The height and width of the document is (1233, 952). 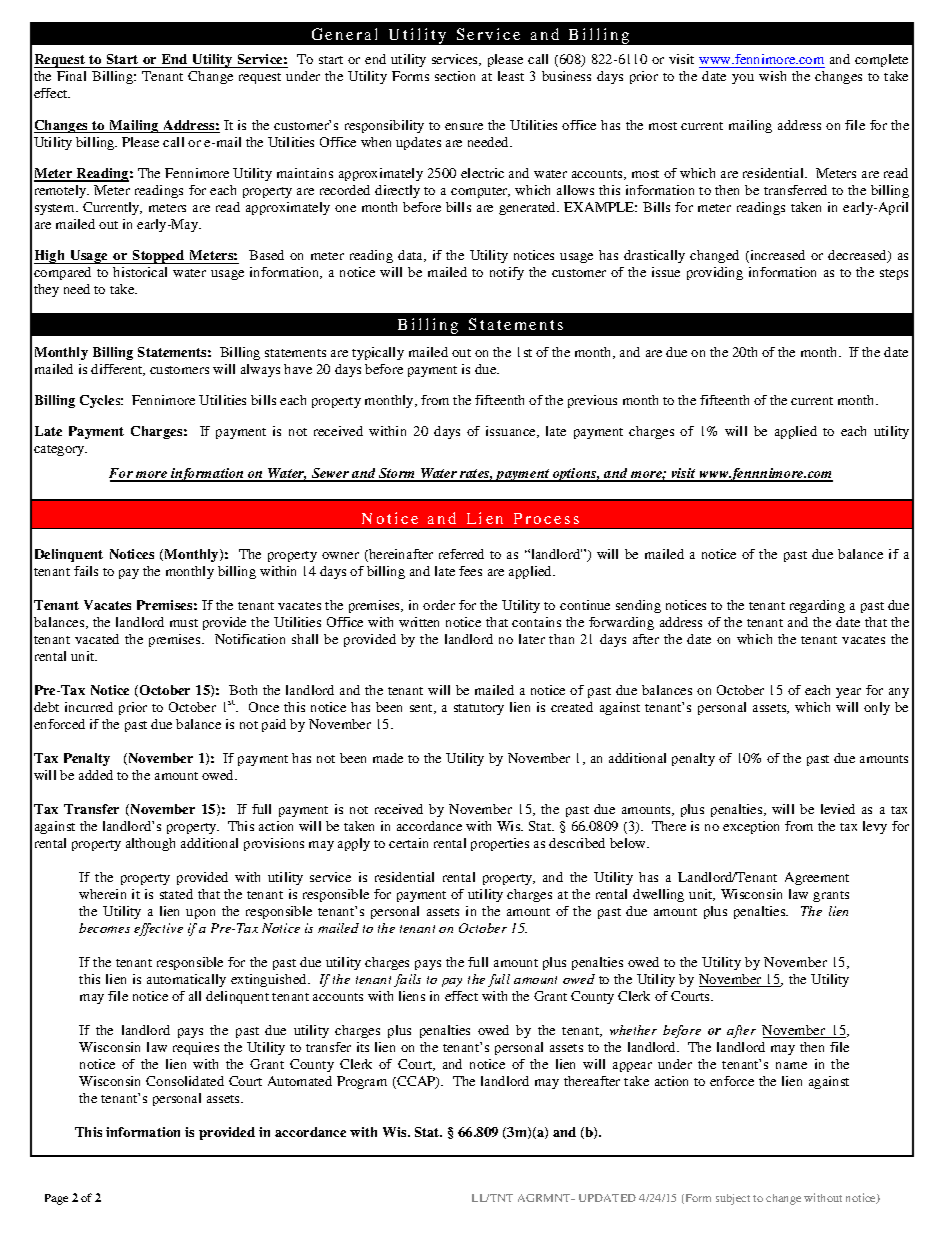 I want to click on category, so click(x=60, y=450).
